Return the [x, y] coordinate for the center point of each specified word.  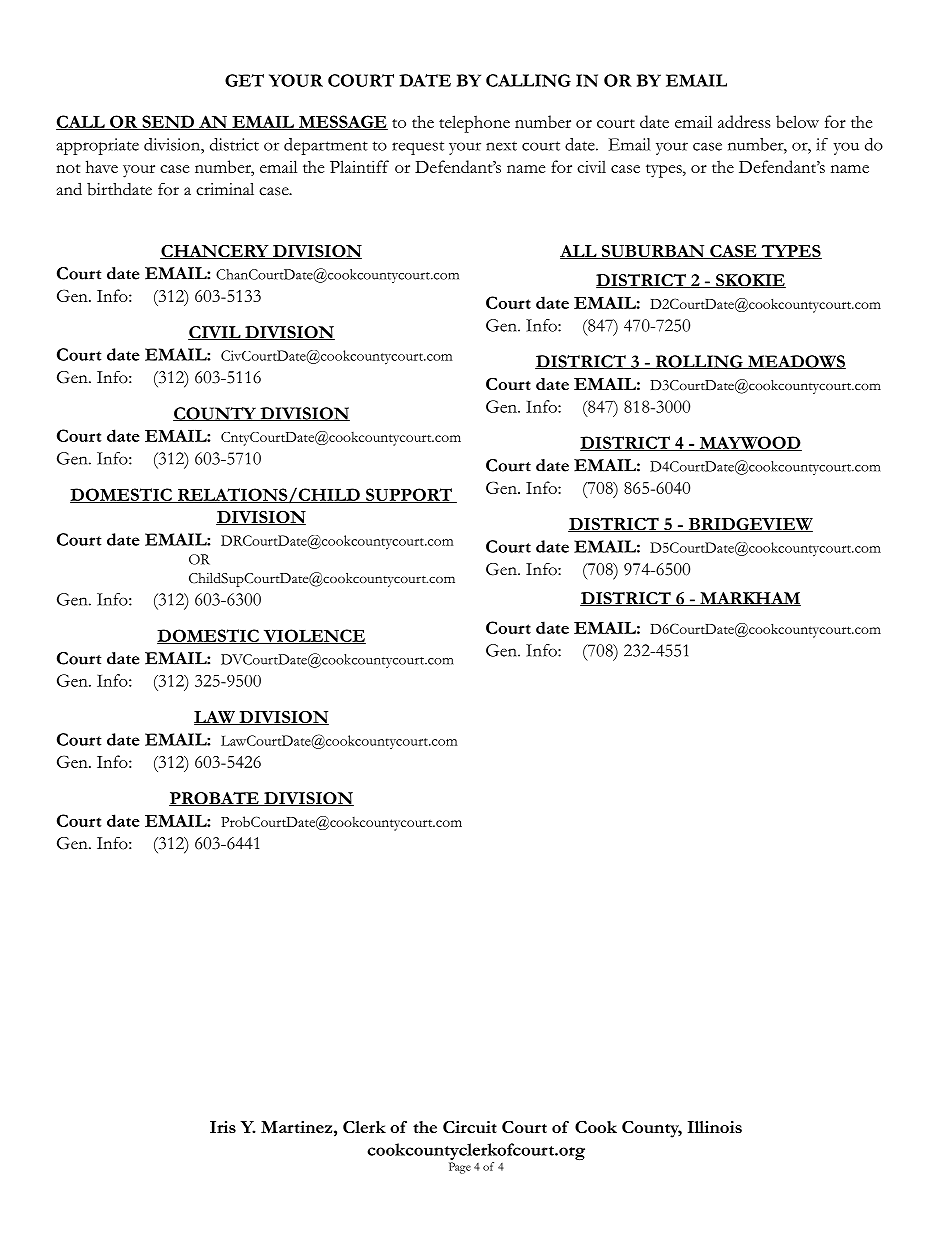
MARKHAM [749, 599]
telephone [474, 124]
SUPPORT [409, 495]
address [744, 121]
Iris [223, 1127]
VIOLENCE [313, 636]
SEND [168, 122]
